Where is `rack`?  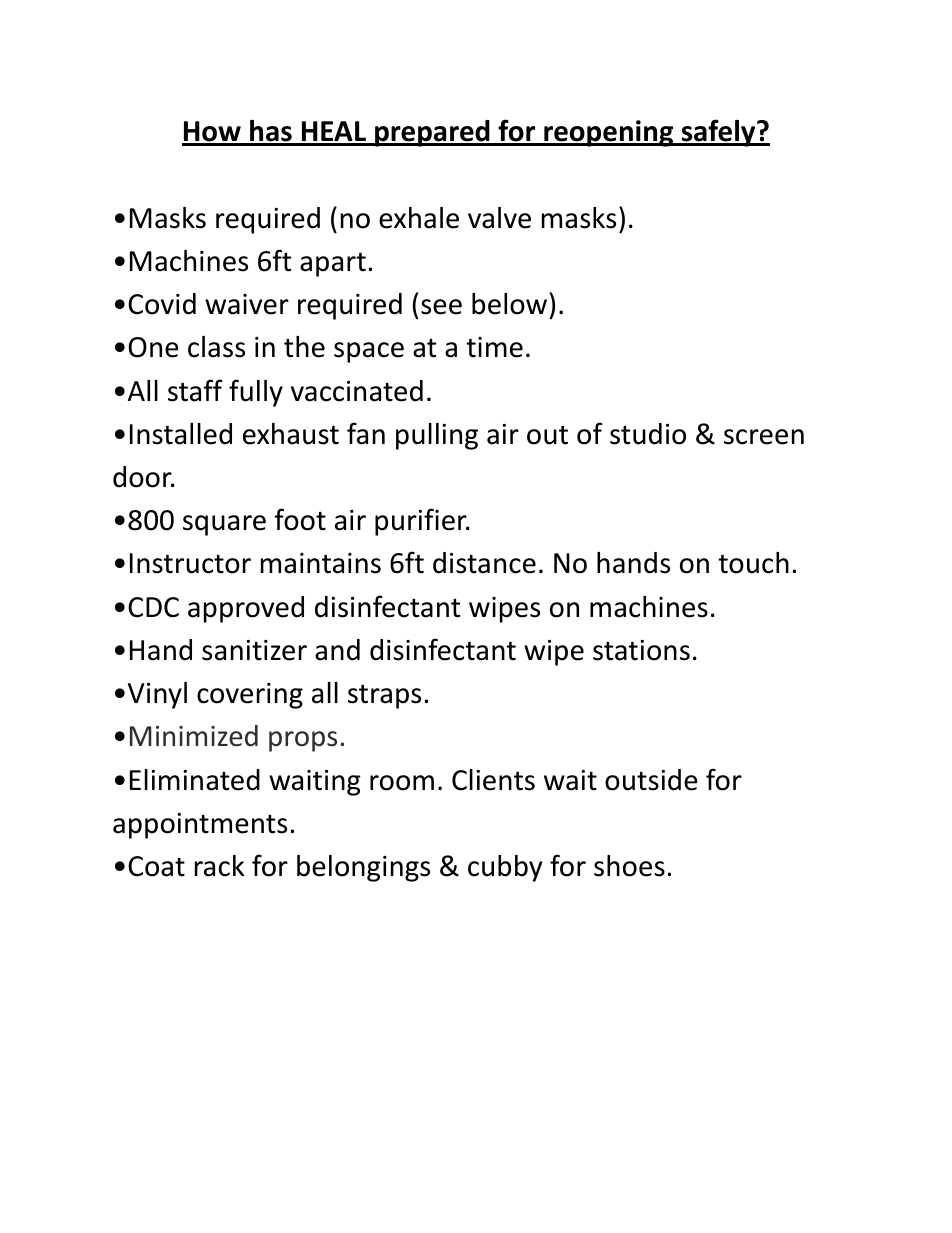 rack is located at coordinates (219, 866).
